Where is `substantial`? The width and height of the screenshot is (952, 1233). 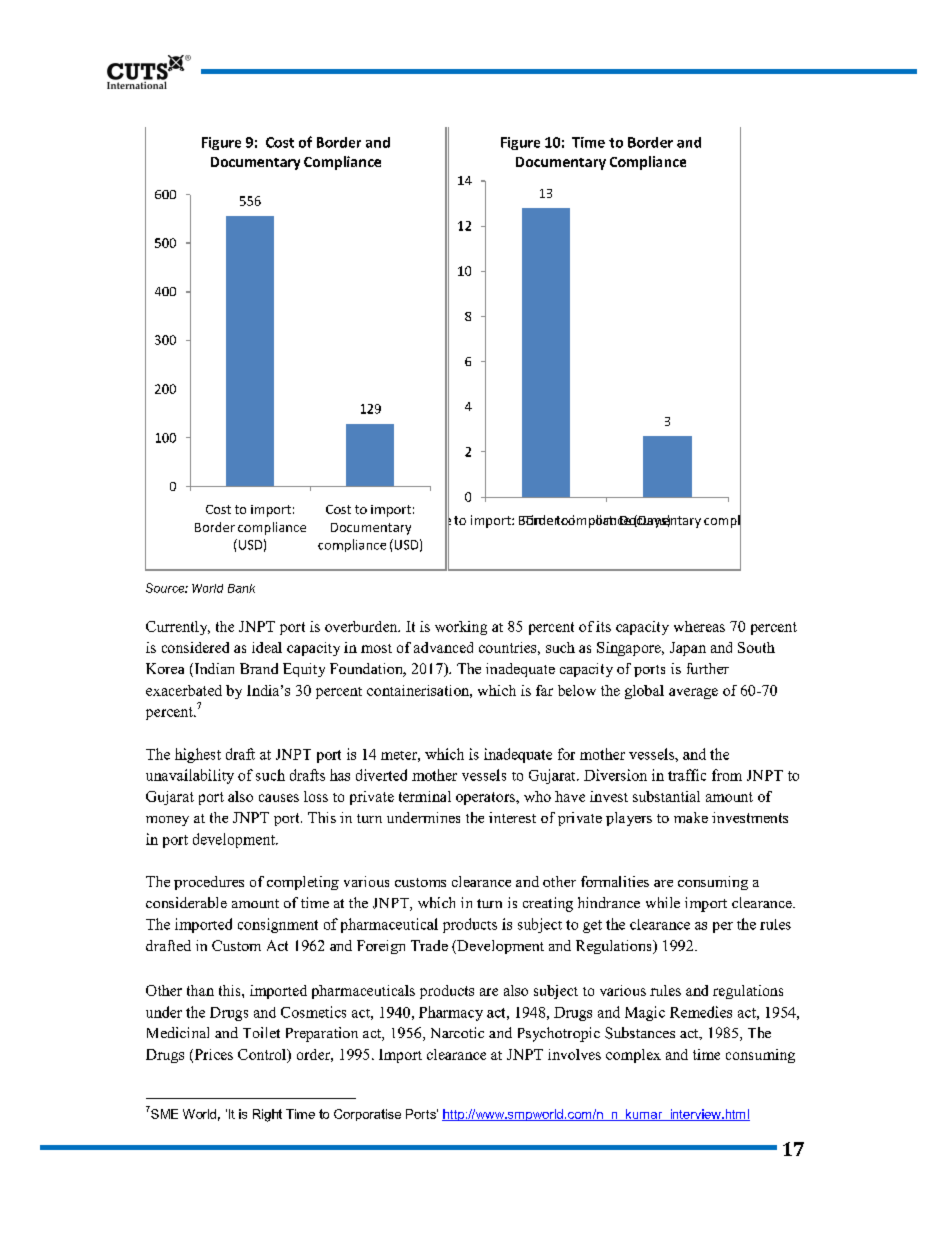
substantial is located at coordinates (666, 796).
